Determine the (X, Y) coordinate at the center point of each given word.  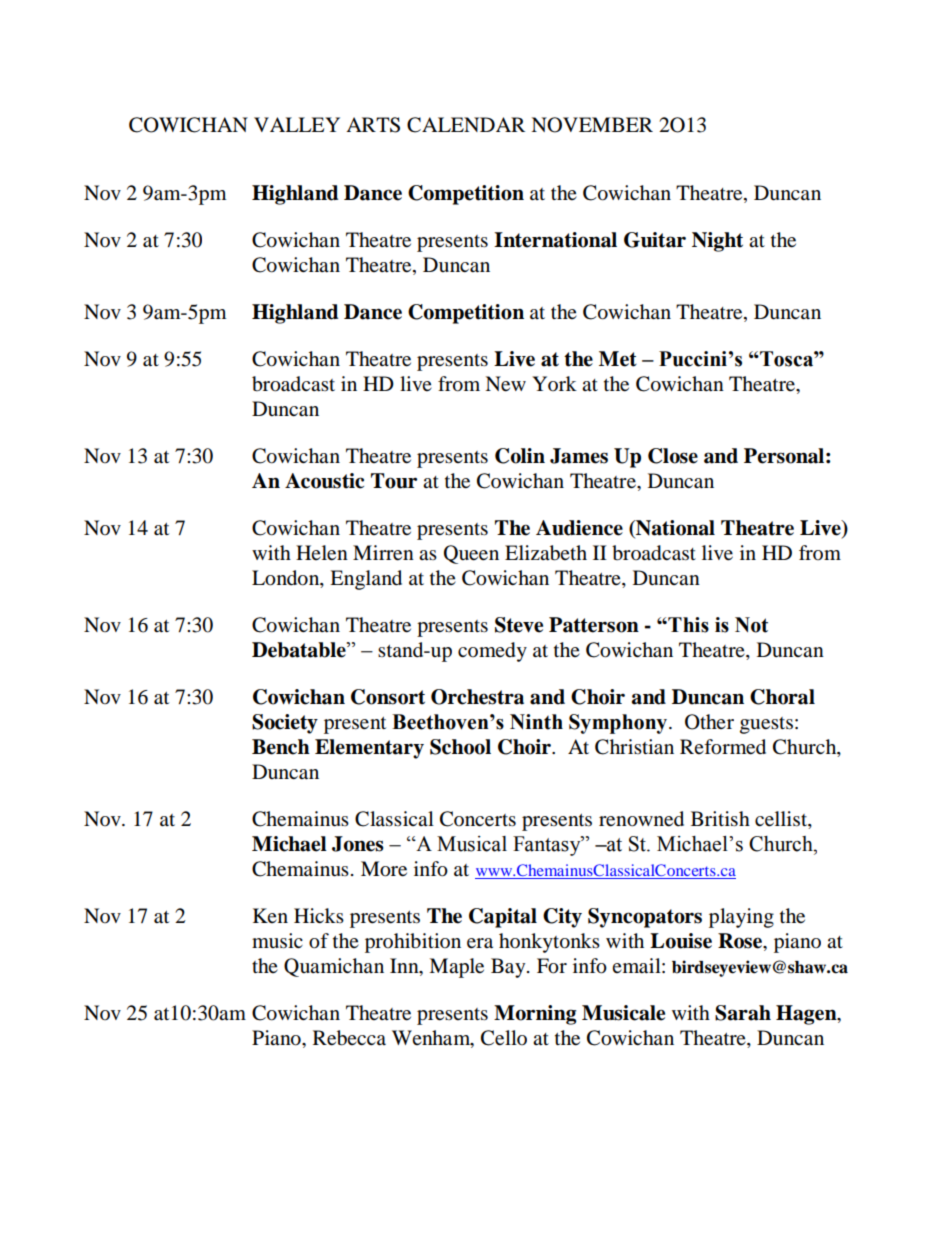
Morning (535, 1015)
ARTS (373, 125)
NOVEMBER (592, 125)
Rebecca (349, 1038)
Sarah (743, 1013)
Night (717, 242)
